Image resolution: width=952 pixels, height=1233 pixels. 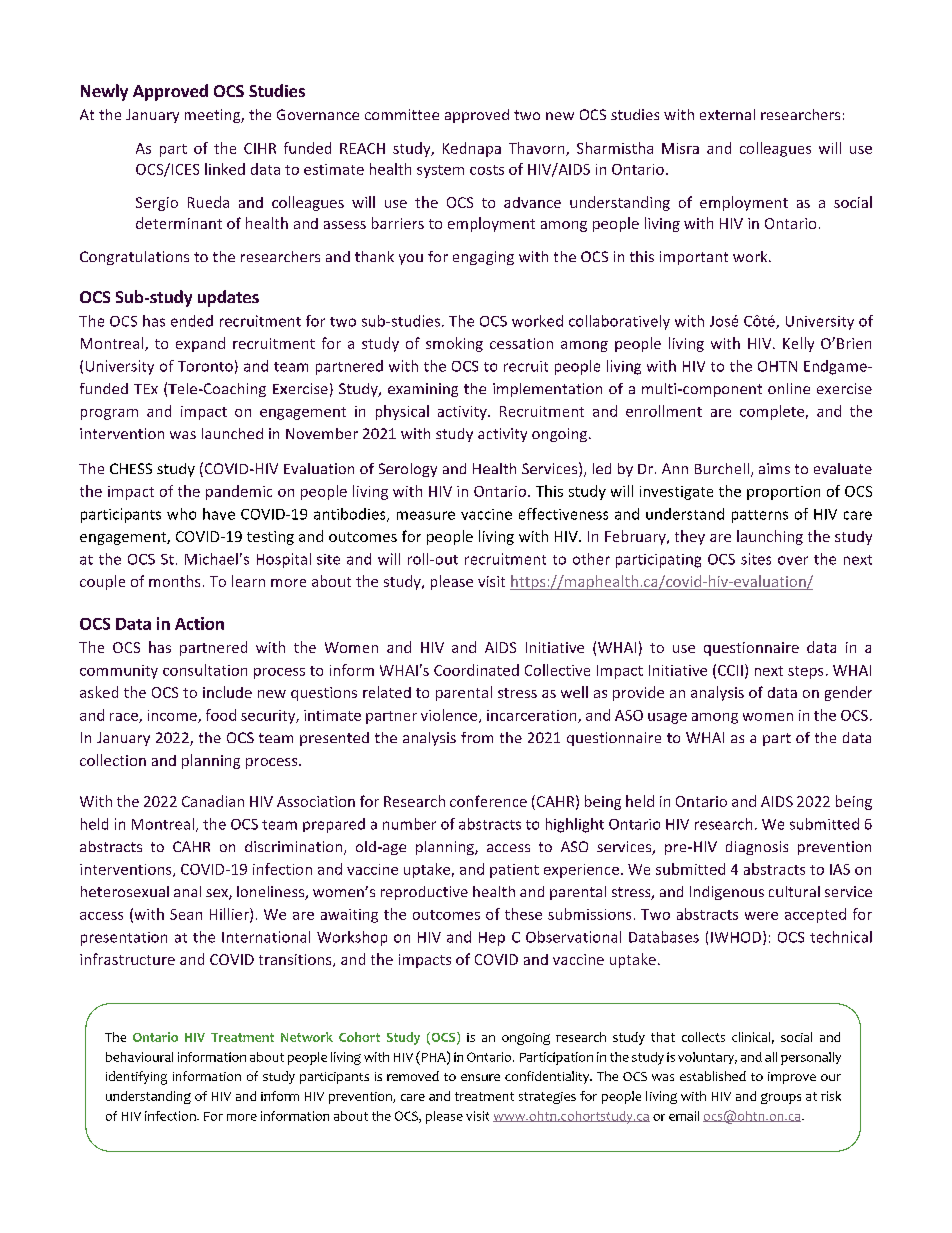 What do you see at coordinates (136, 1078) in the image?
I see `identifying` at bounding box center [136, 1078].
